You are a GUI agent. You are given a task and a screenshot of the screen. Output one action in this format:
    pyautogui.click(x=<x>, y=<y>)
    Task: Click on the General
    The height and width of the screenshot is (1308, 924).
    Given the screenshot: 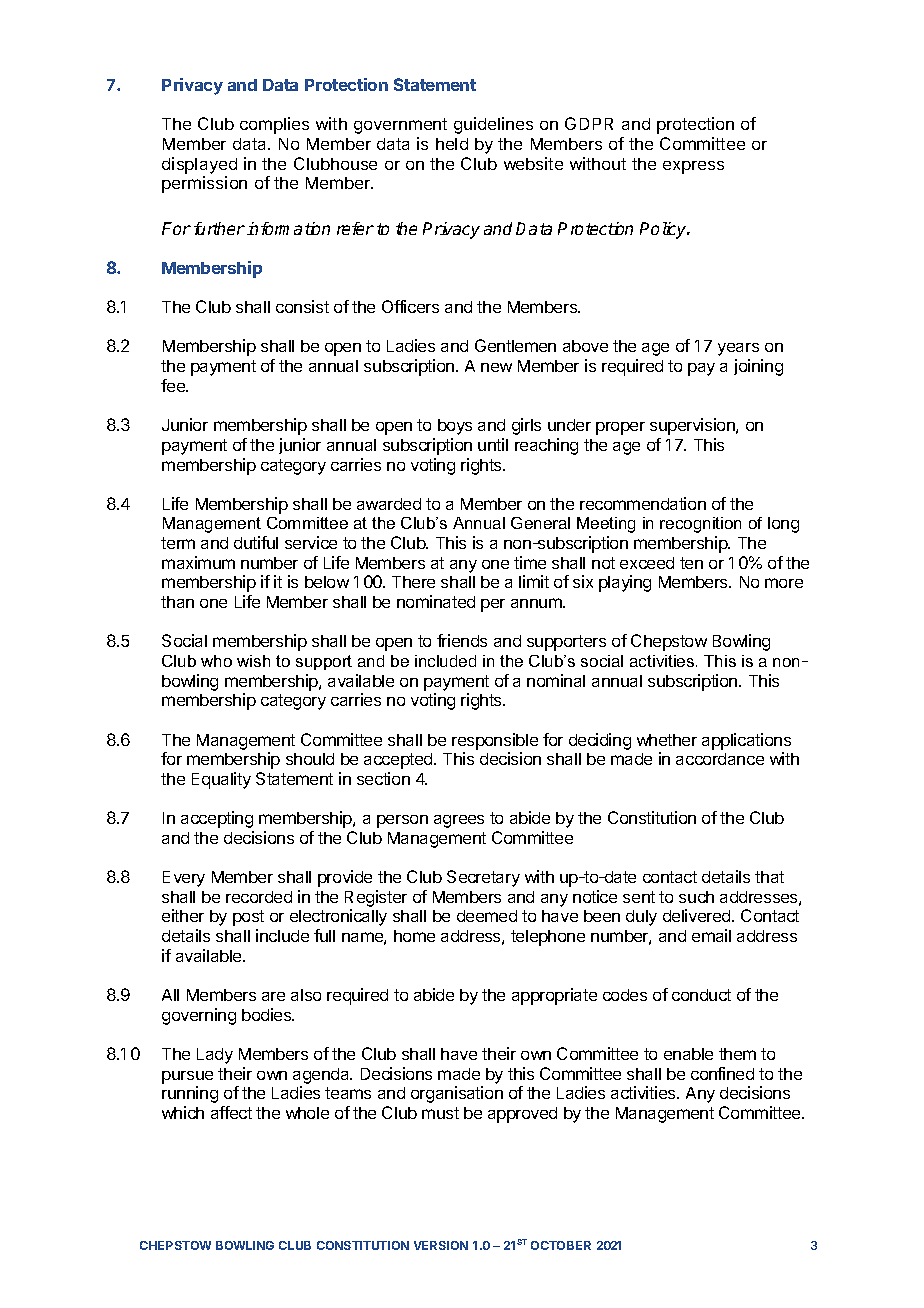 What is the action you would take?
    pyautogui.click(x=540, y=523)
